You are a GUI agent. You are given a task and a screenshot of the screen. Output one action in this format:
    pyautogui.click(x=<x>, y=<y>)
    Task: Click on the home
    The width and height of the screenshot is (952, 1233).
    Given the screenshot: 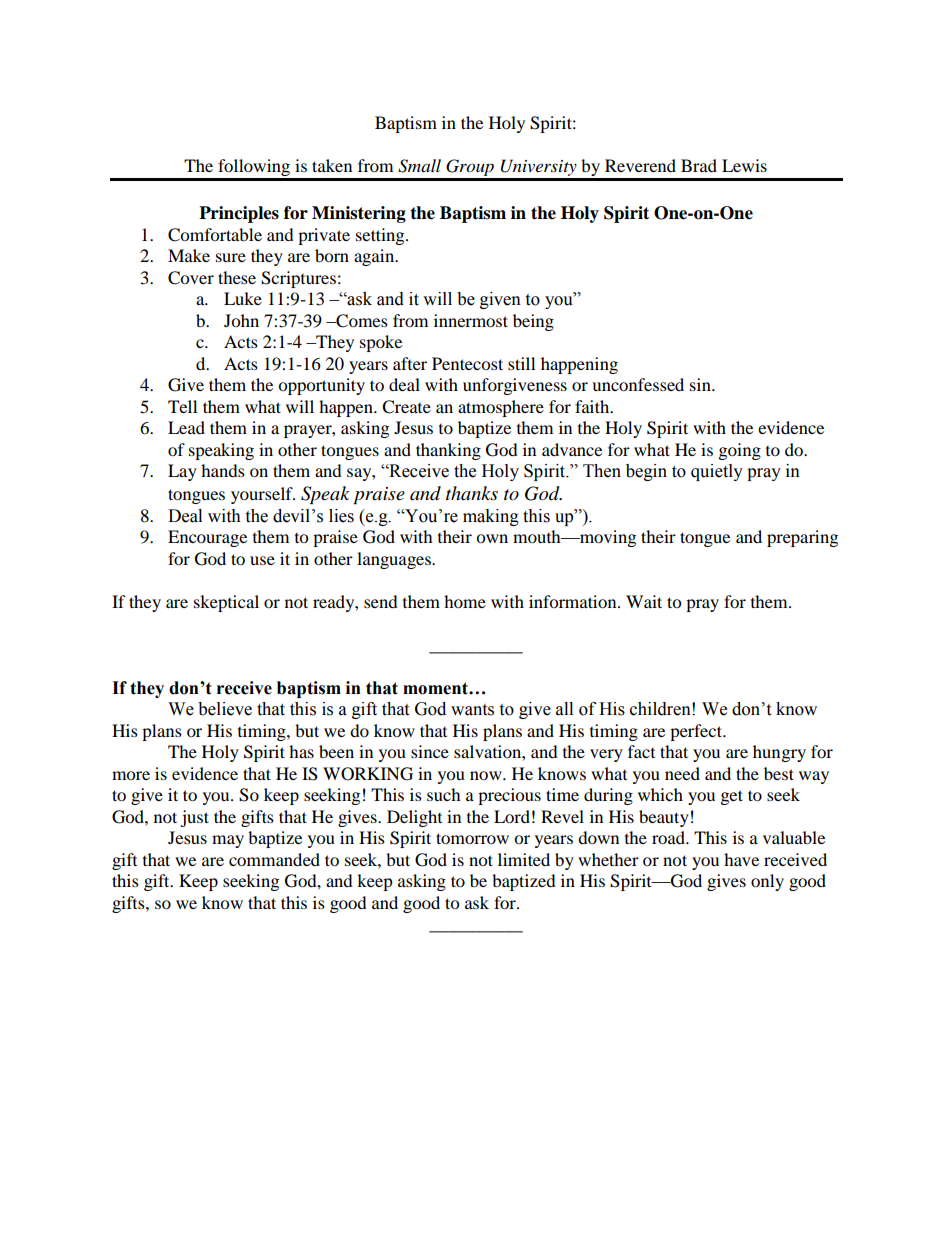 What is the action you would take?
    pyautogui.click(x=465, y=601)
